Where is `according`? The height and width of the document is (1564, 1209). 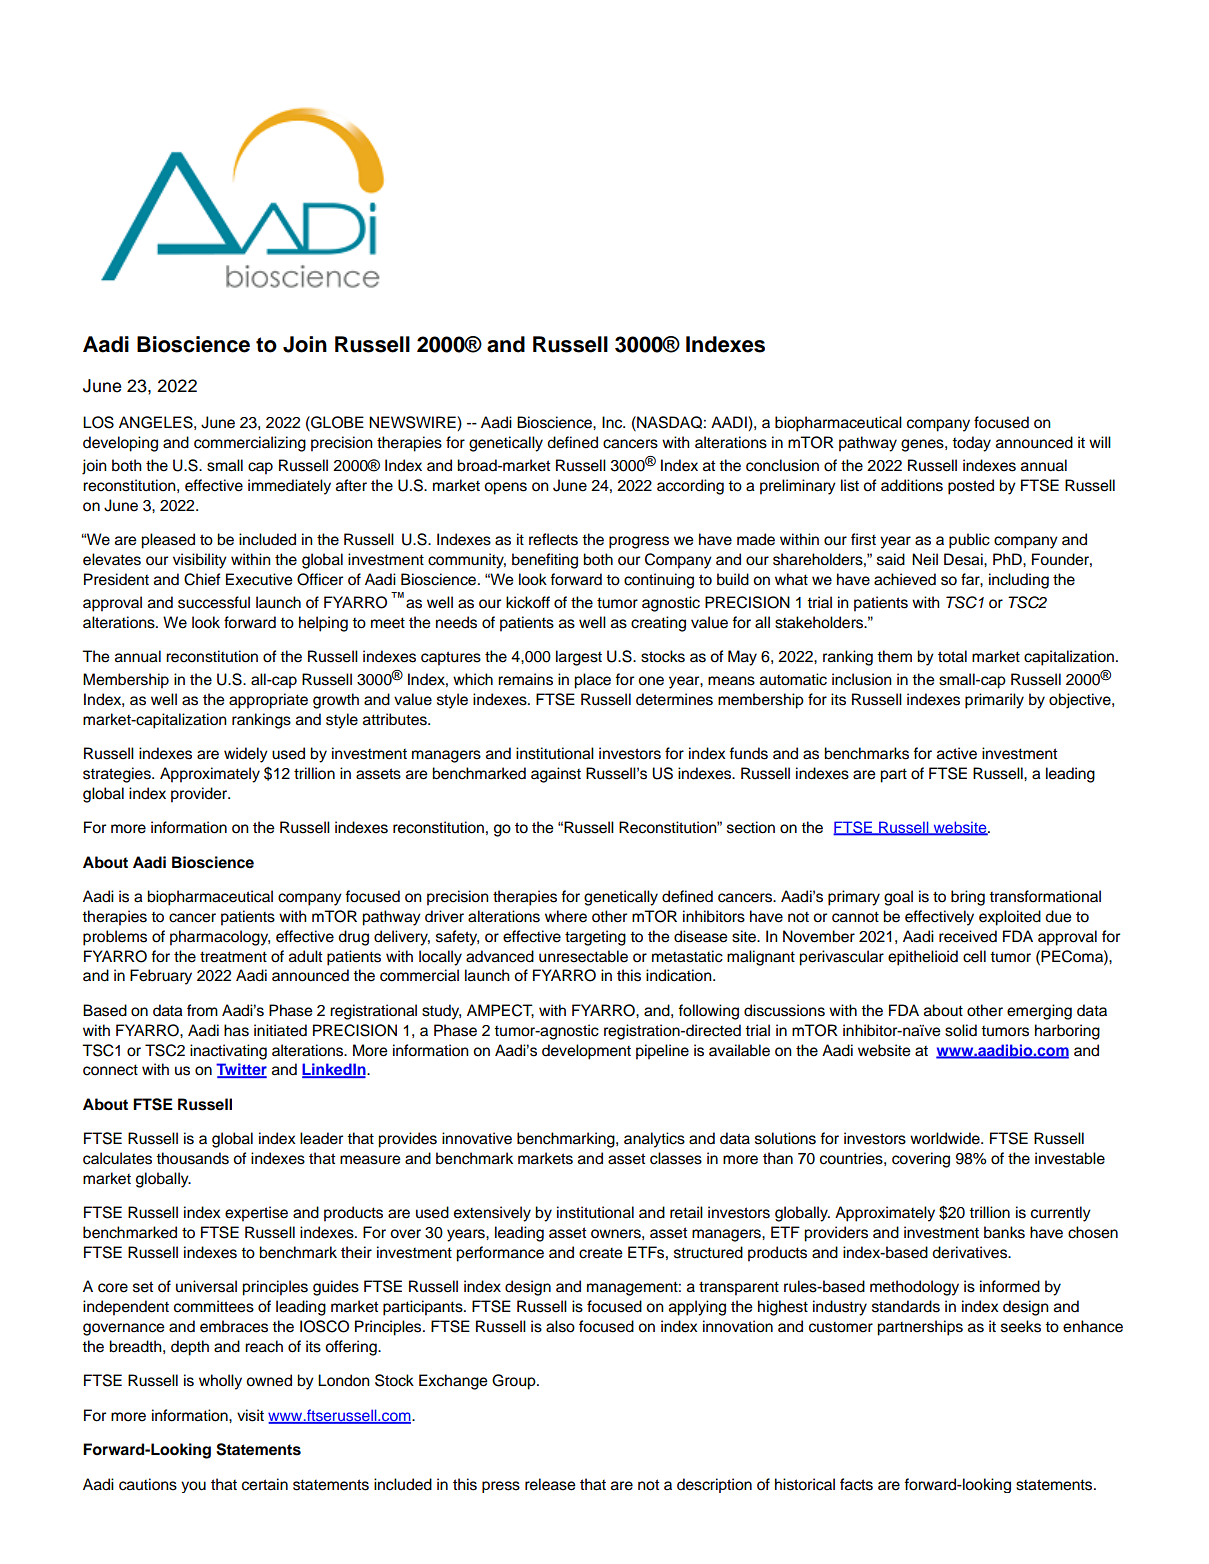
according is located at coordinates (690, 487).
